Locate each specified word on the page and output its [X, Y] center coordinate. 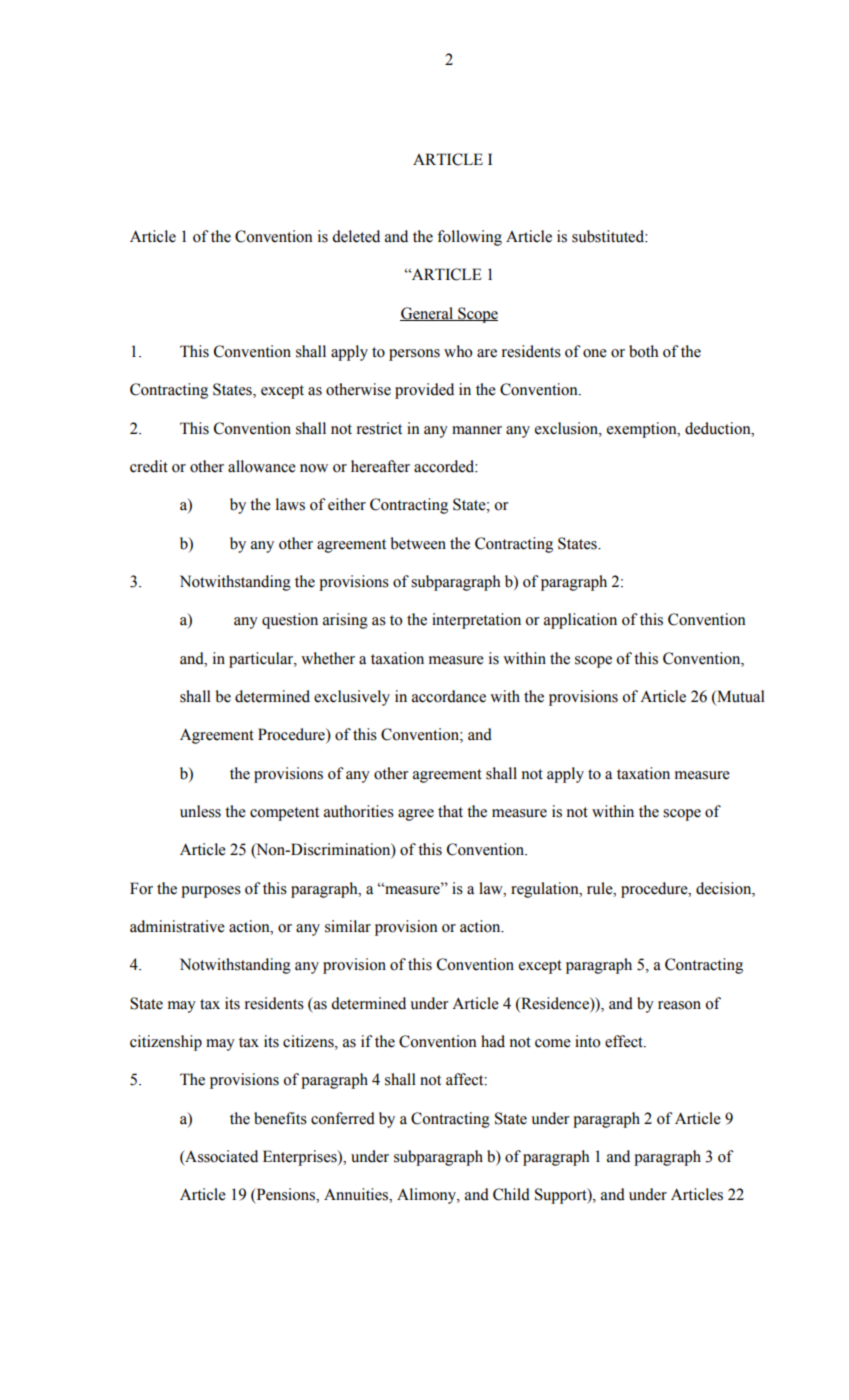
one [595, 353]
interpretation [476, 621]
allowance [262, 466]
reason [679, 1005]
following [469, 238]
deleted [356, 236]
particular [262, 660]
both [644, 351]
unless [200, 811]
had [493, 1041]
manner [477, 430]
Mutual [740, 697]
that [450, 811]
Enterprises [301, 1158]
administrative [177, 926]
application [580, 621]
